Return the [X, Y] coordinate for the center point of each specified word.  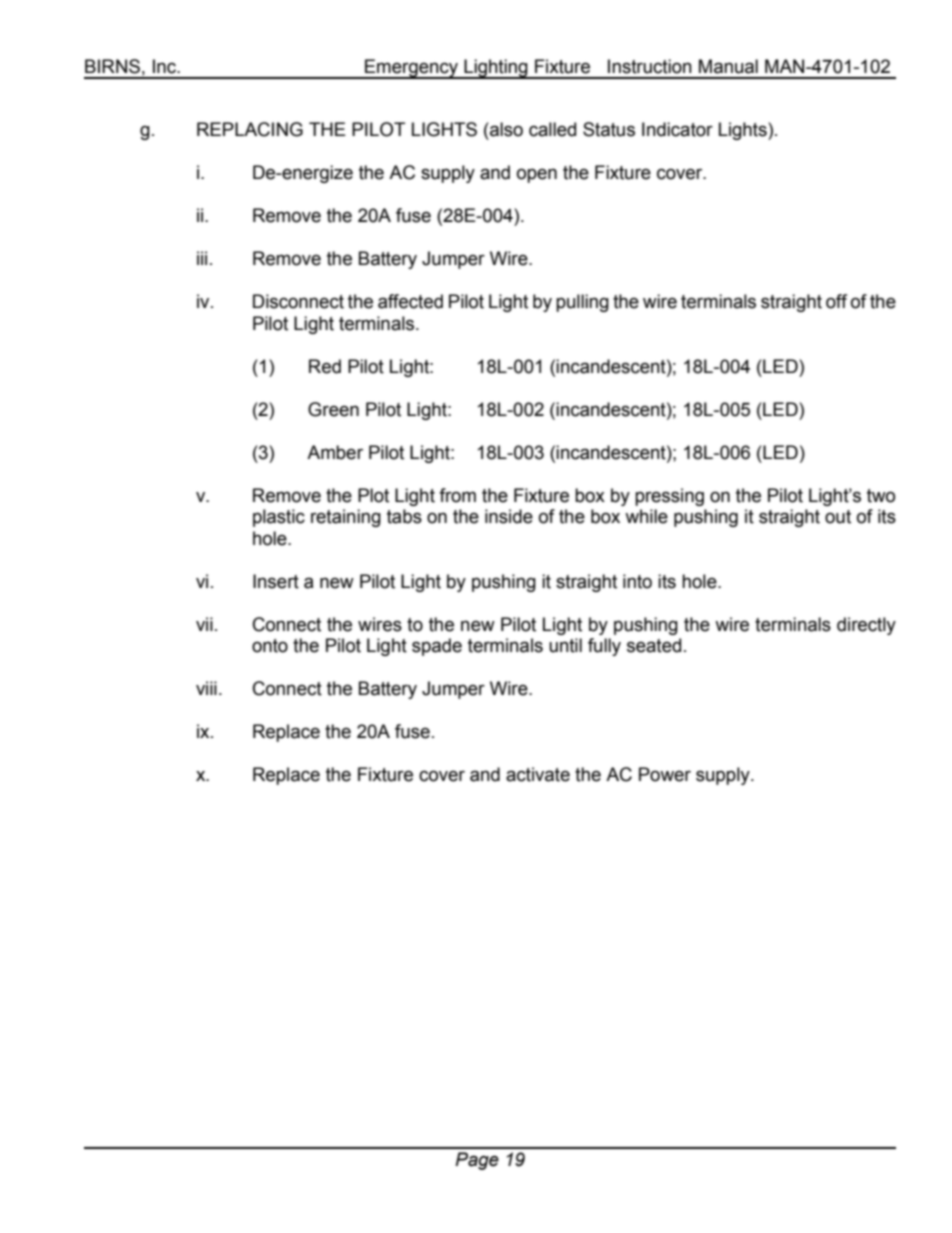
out [838, 517]
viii [206, 688]
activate [538, 774]
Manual [728, 66]
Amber [335, 452]
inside [509, 516]
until [565, 645]
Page [477, 1161]
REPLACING [250, 129]
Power [665, 774]
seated [654, 645]
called [552, 129]
